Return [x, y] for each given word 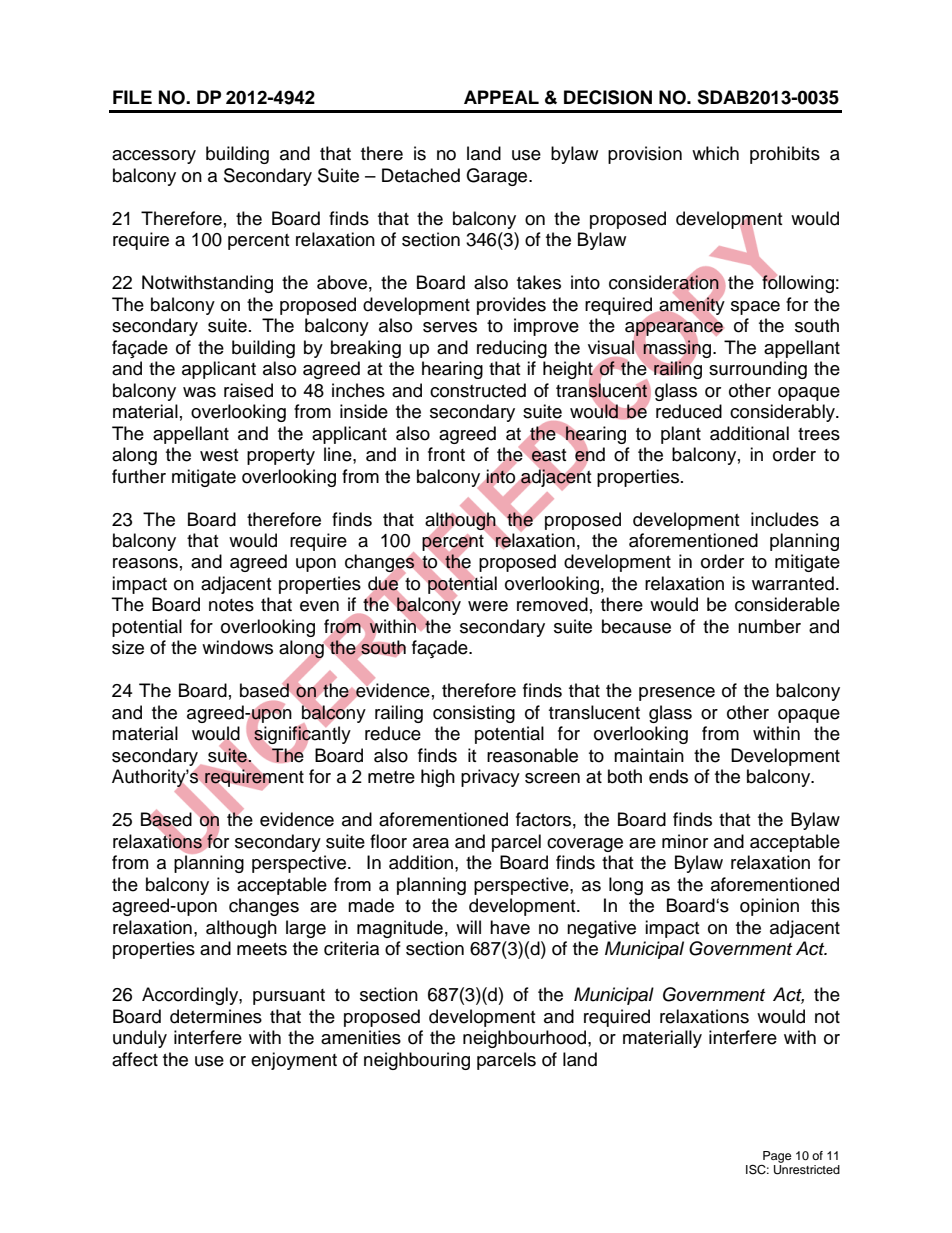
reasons [145, 563]
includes [785, 519]
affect [135, 1059]
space [755, 308]
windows [237, 647]
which [715, 153]
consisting [474, 714]
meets [262, 949]
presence [677, 694]
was [199, 392]
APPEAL [501, 97]
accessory [154, 157]
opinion [769, 907]
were [488, 606]
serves [450, 327]
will [468, 927]
